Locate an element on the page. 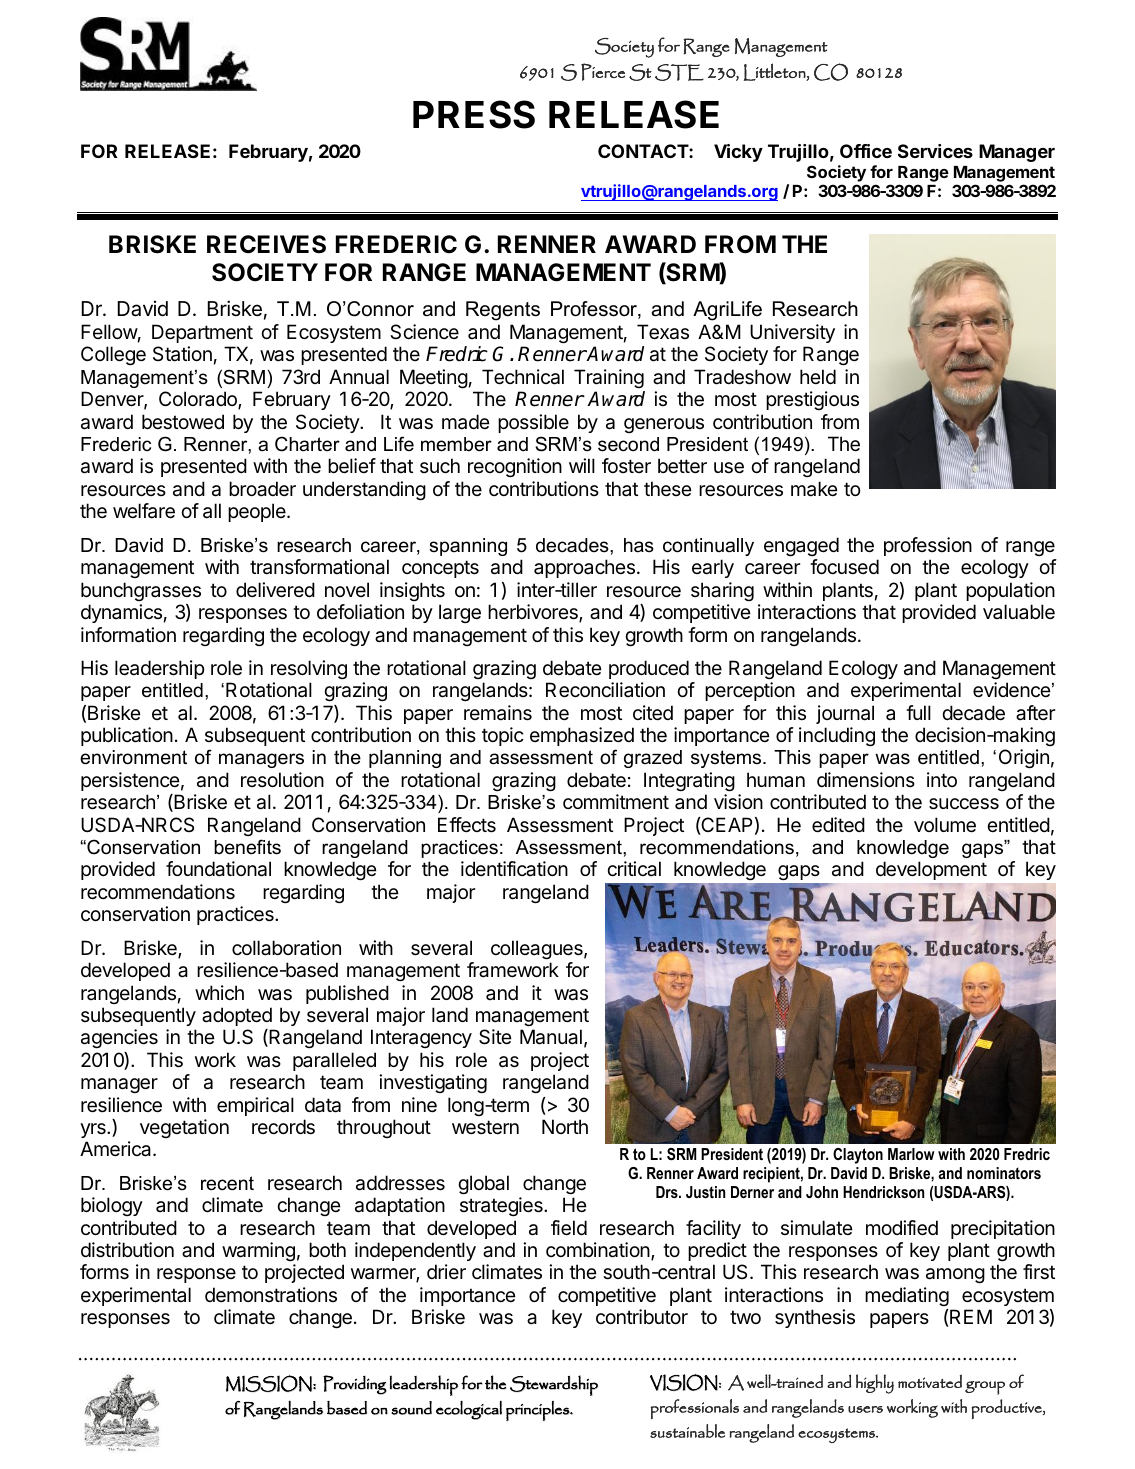  Services is located at coordinates (935, 151).
